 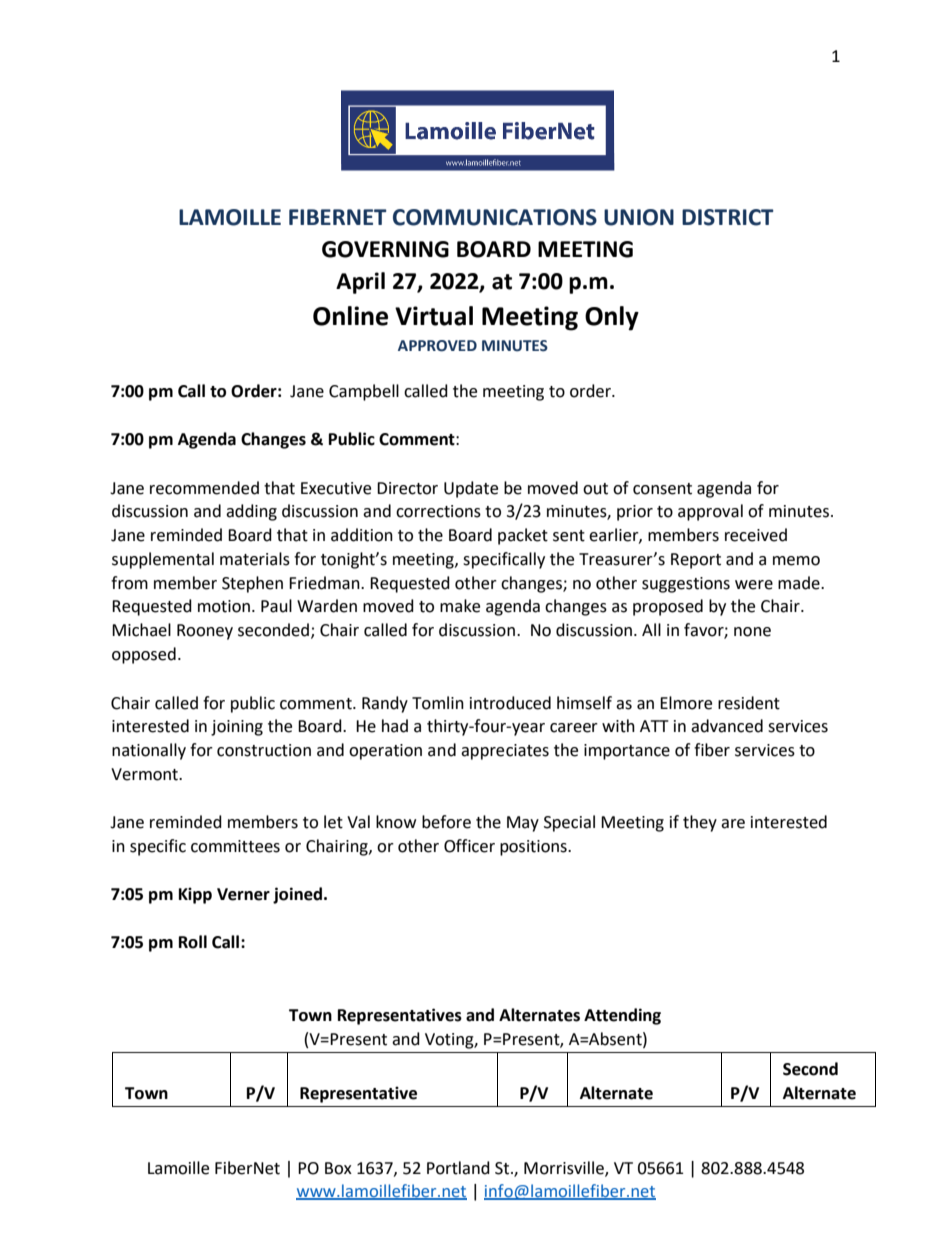 I want to click on Roll, so click(x=193, y=942).
